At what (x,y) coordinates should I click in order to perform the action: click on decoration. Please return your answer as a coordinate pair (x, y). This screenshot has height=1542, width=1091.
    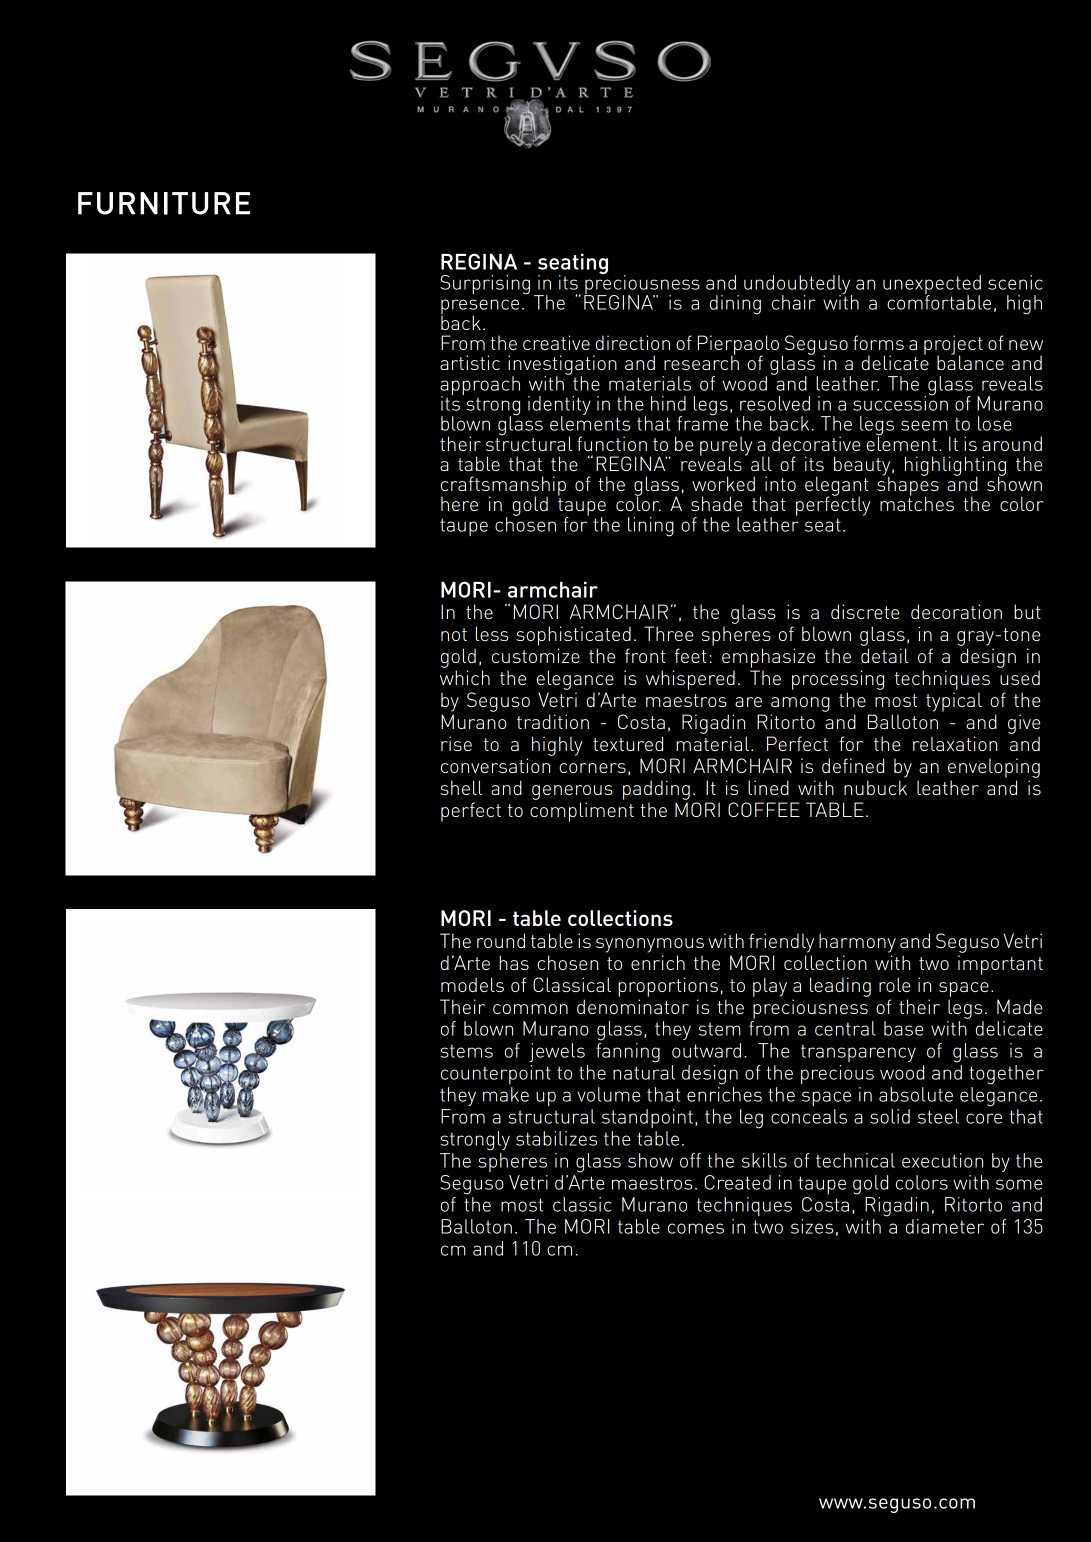
    Looking at the image, I should click on (956, 611).
